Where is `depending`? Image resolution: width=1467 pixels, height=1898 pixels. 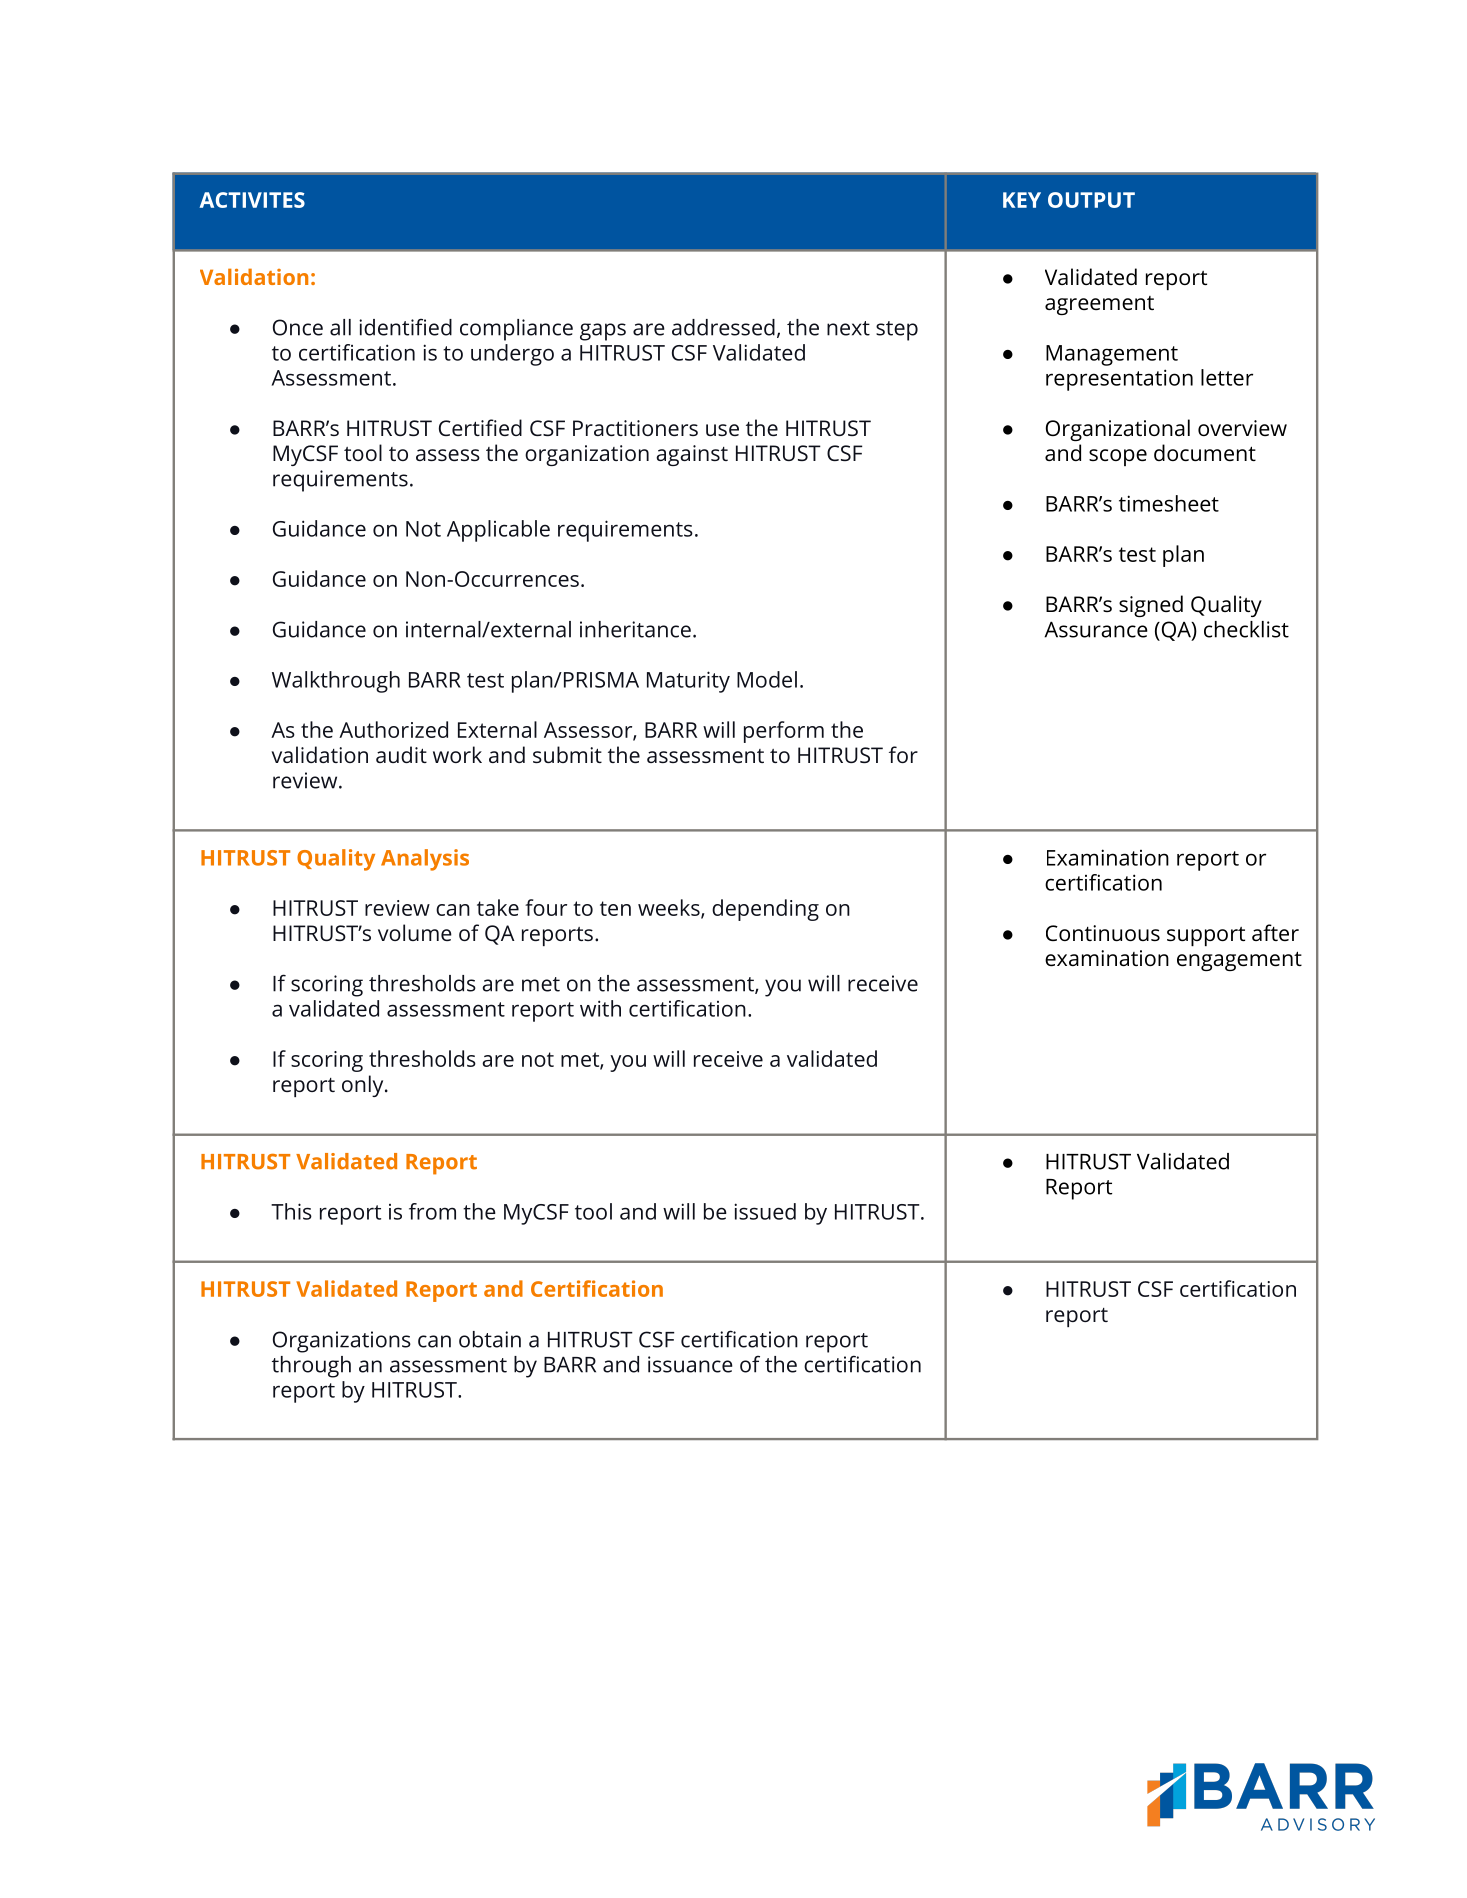 depending is located at coordinates (765, 910).
